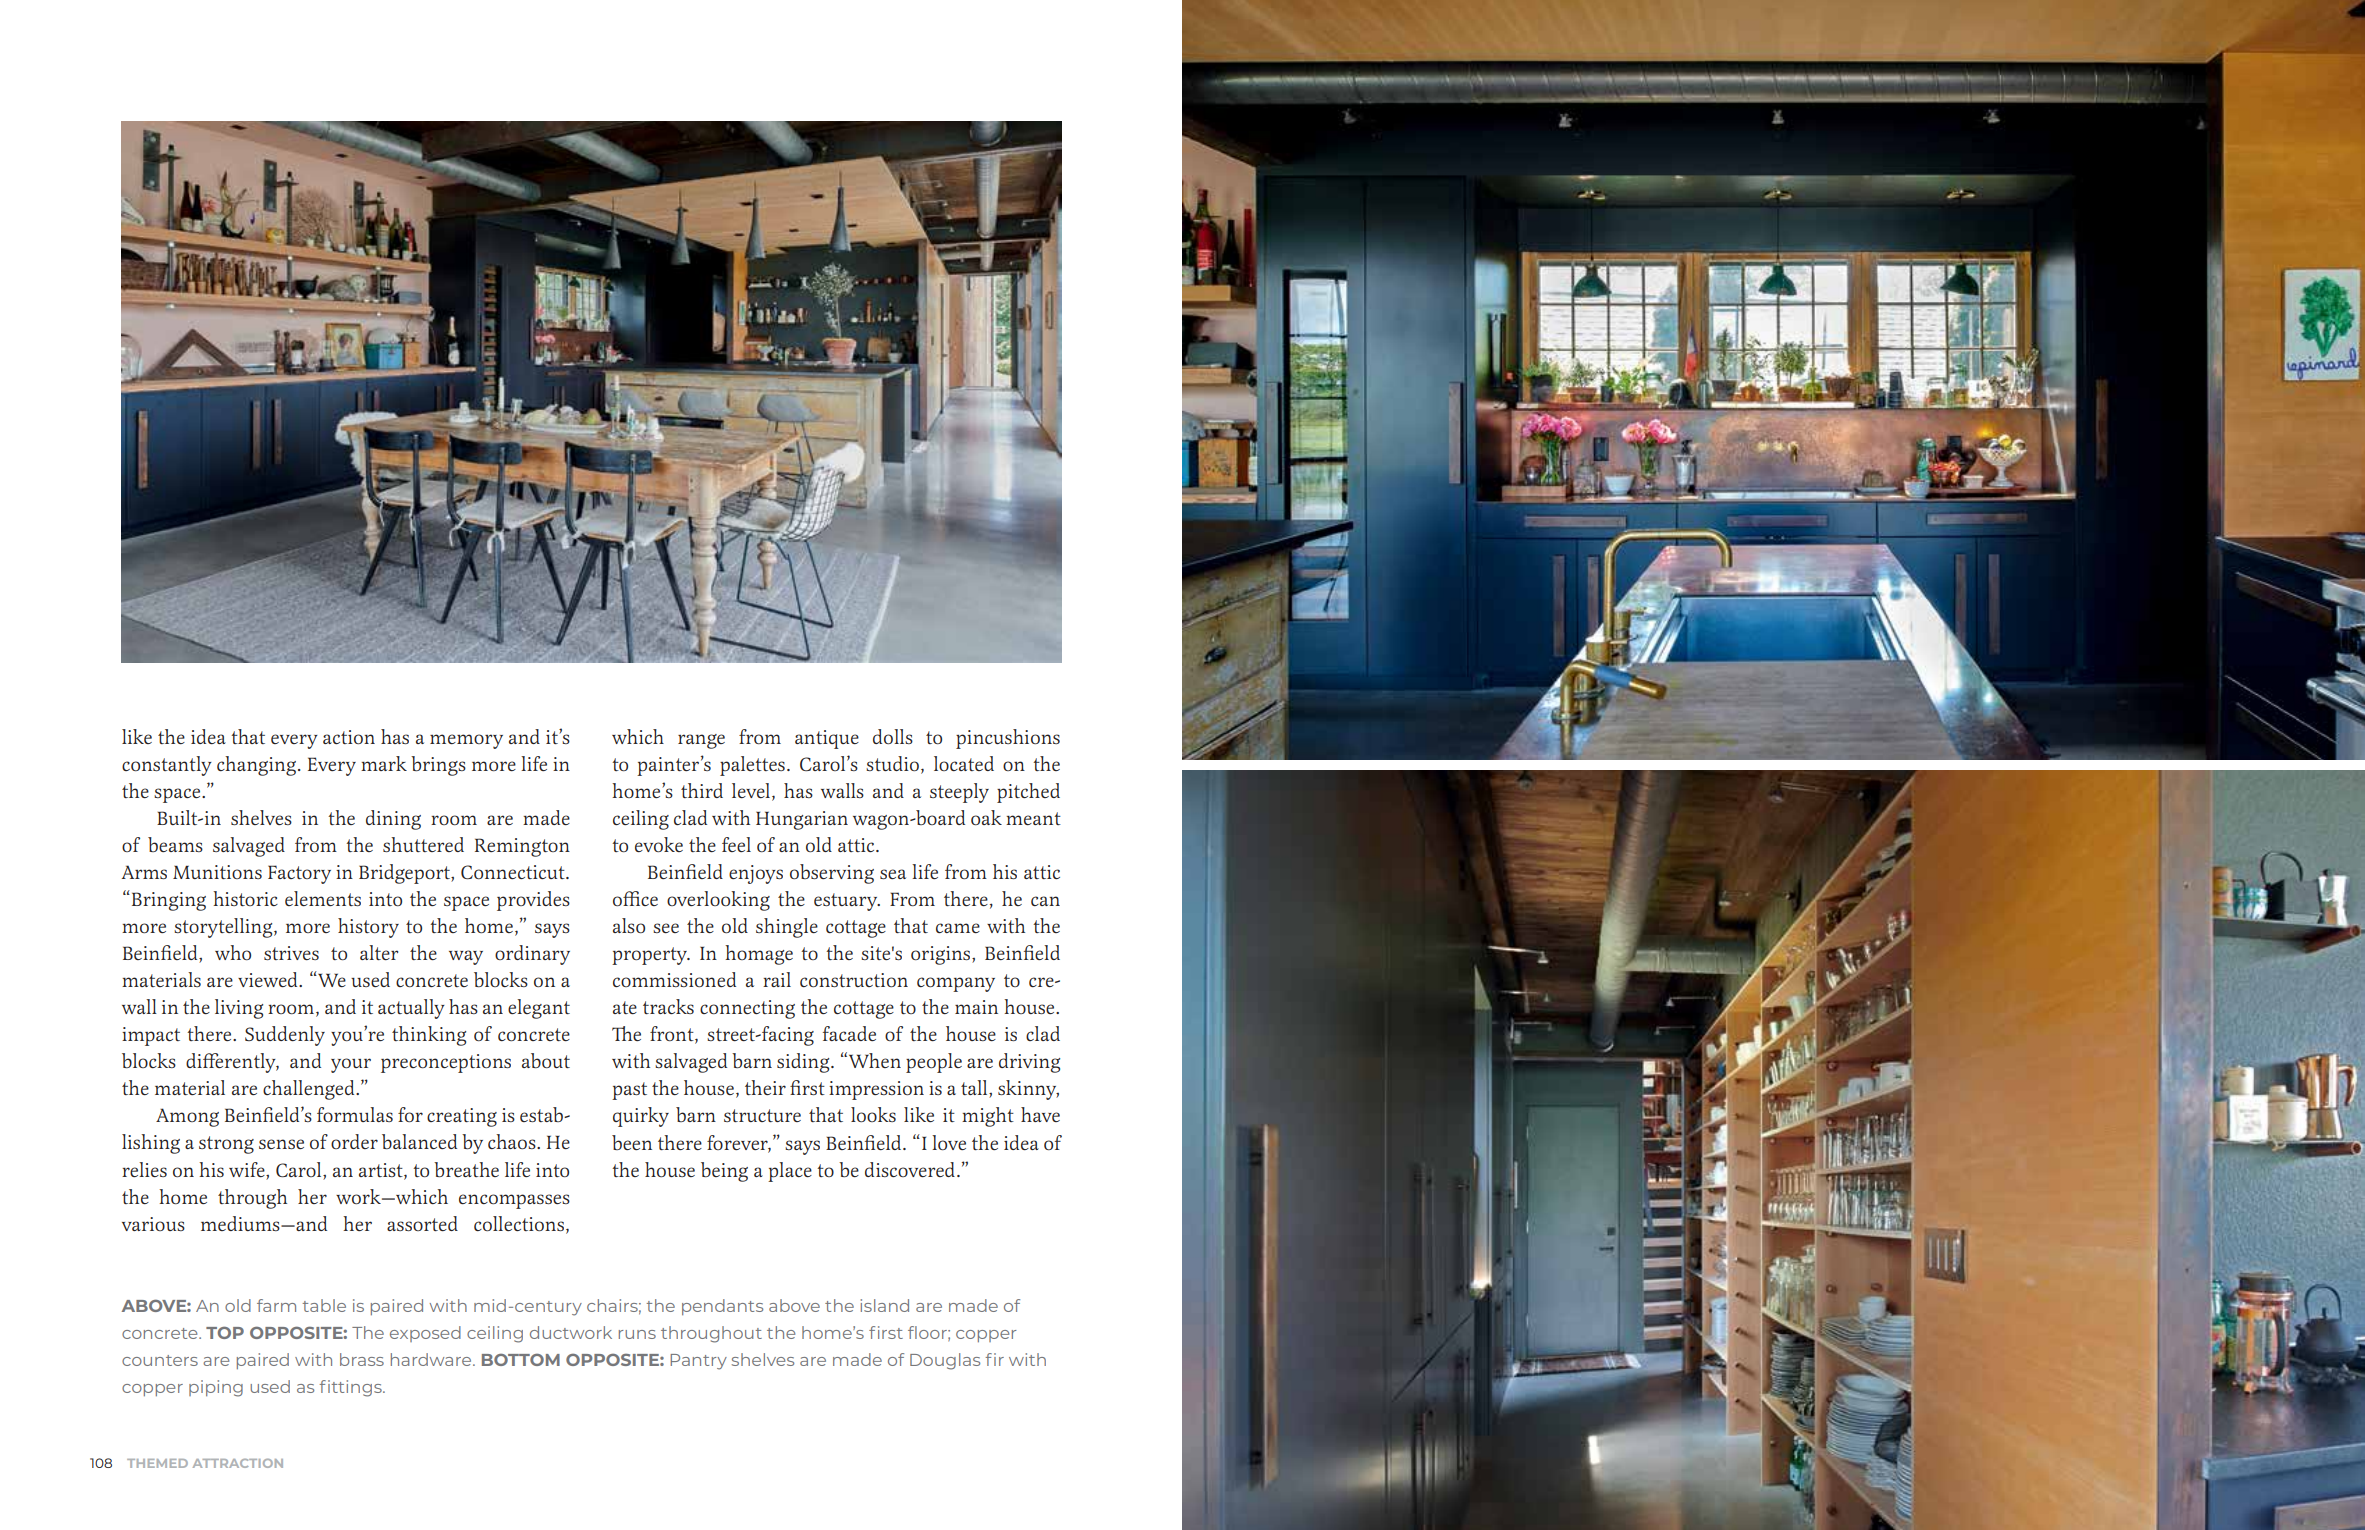 This document has width=2365, height=1530. Describe the element at coordinates (635, 898) in the document. I see `office` at that location.
